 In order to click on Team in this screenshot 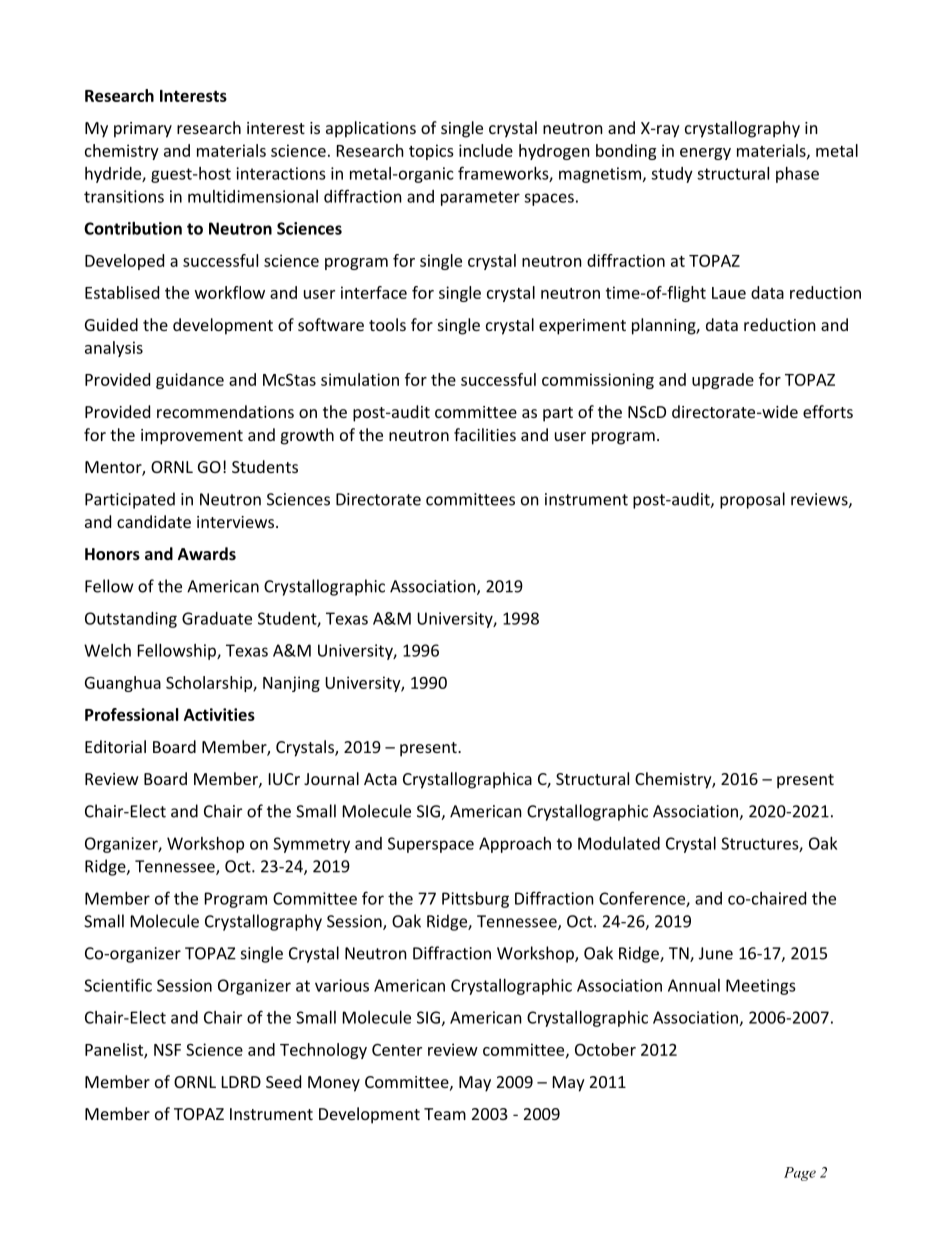, I will do `click(445, 1114)`.
